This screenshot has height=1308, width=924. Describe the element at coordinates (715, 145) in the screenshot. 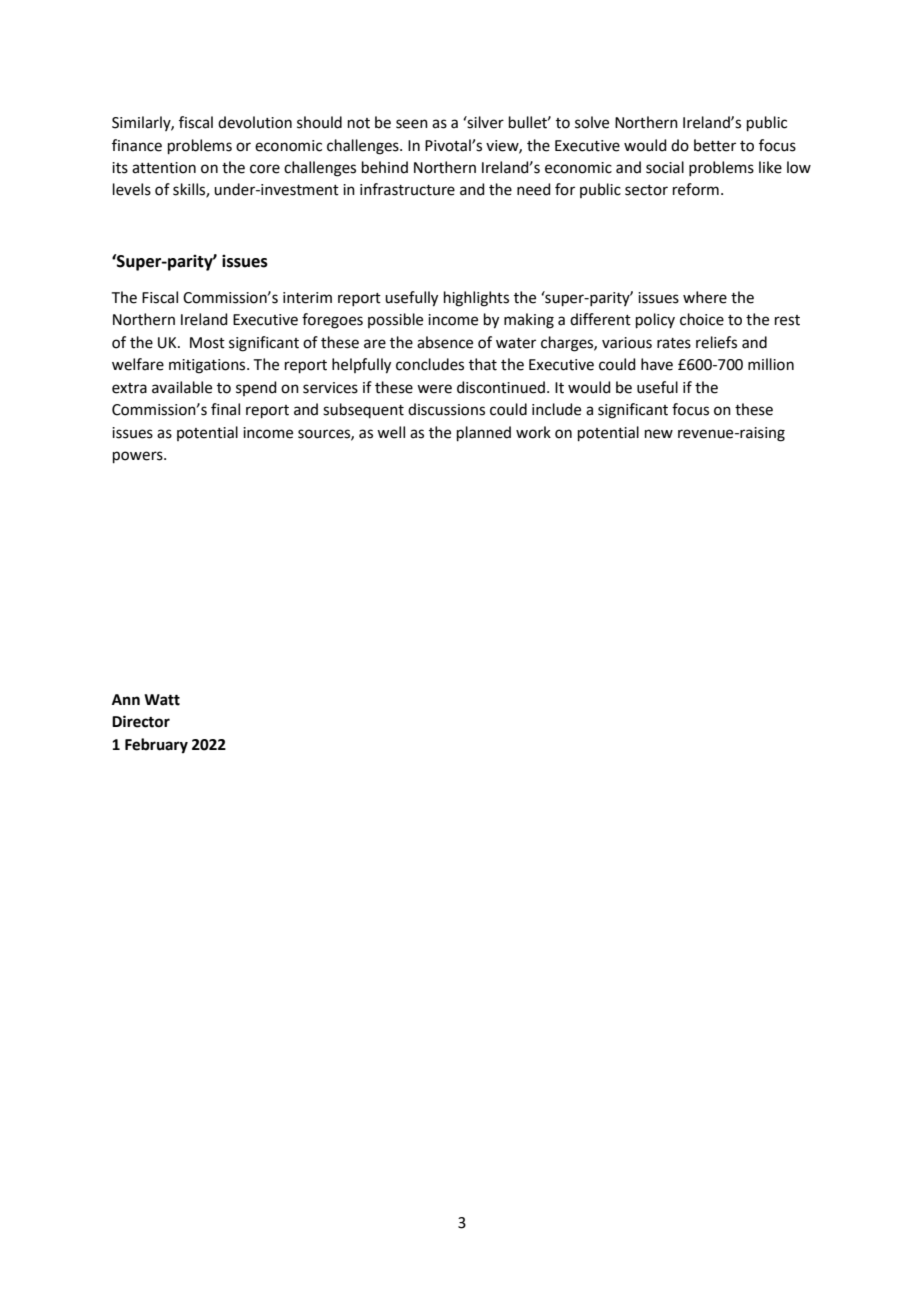

I see `better` at that location.
